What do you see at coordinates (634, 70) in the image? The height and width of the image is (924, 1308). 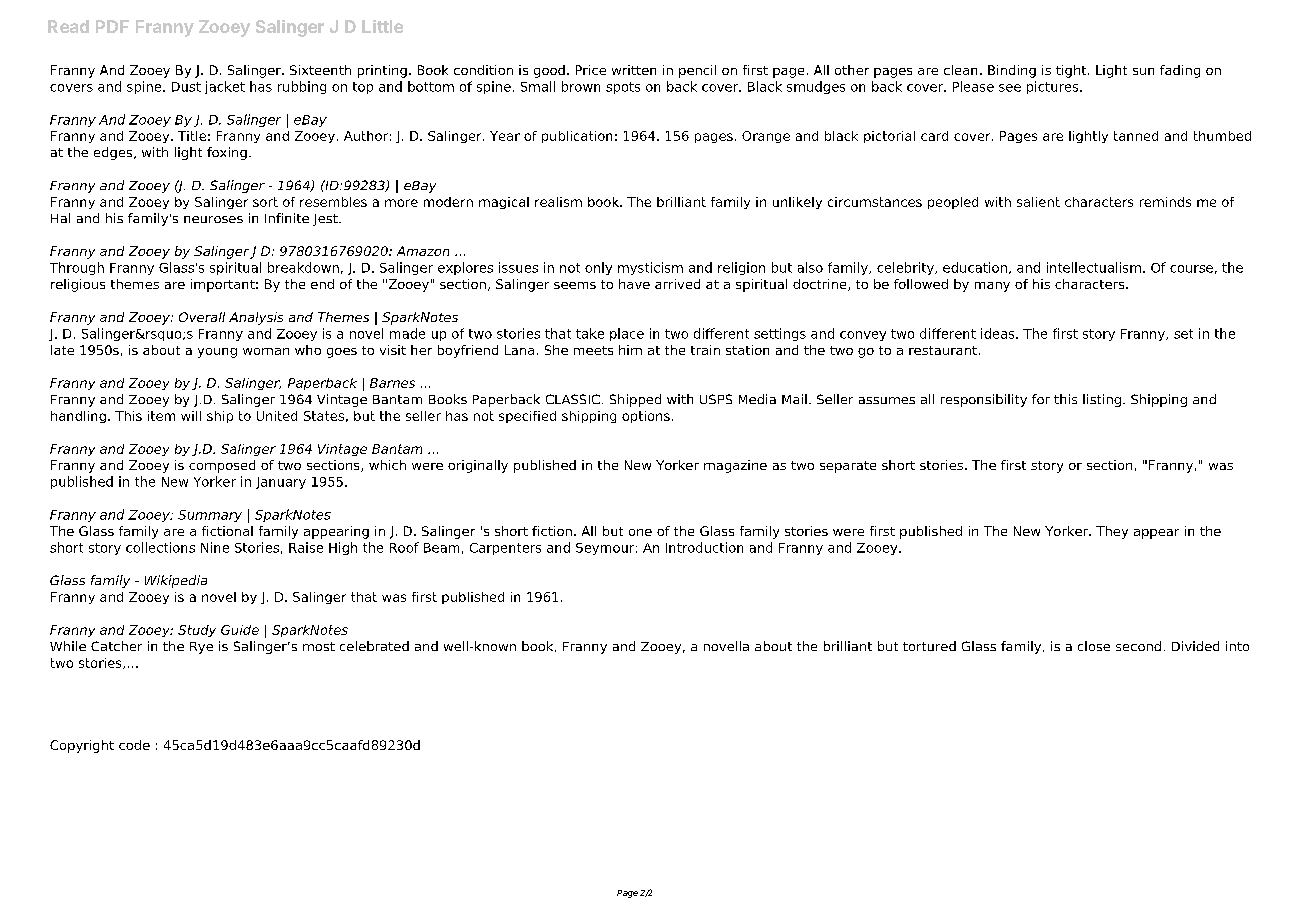 I see `written` at bounding box center [634, 70].
